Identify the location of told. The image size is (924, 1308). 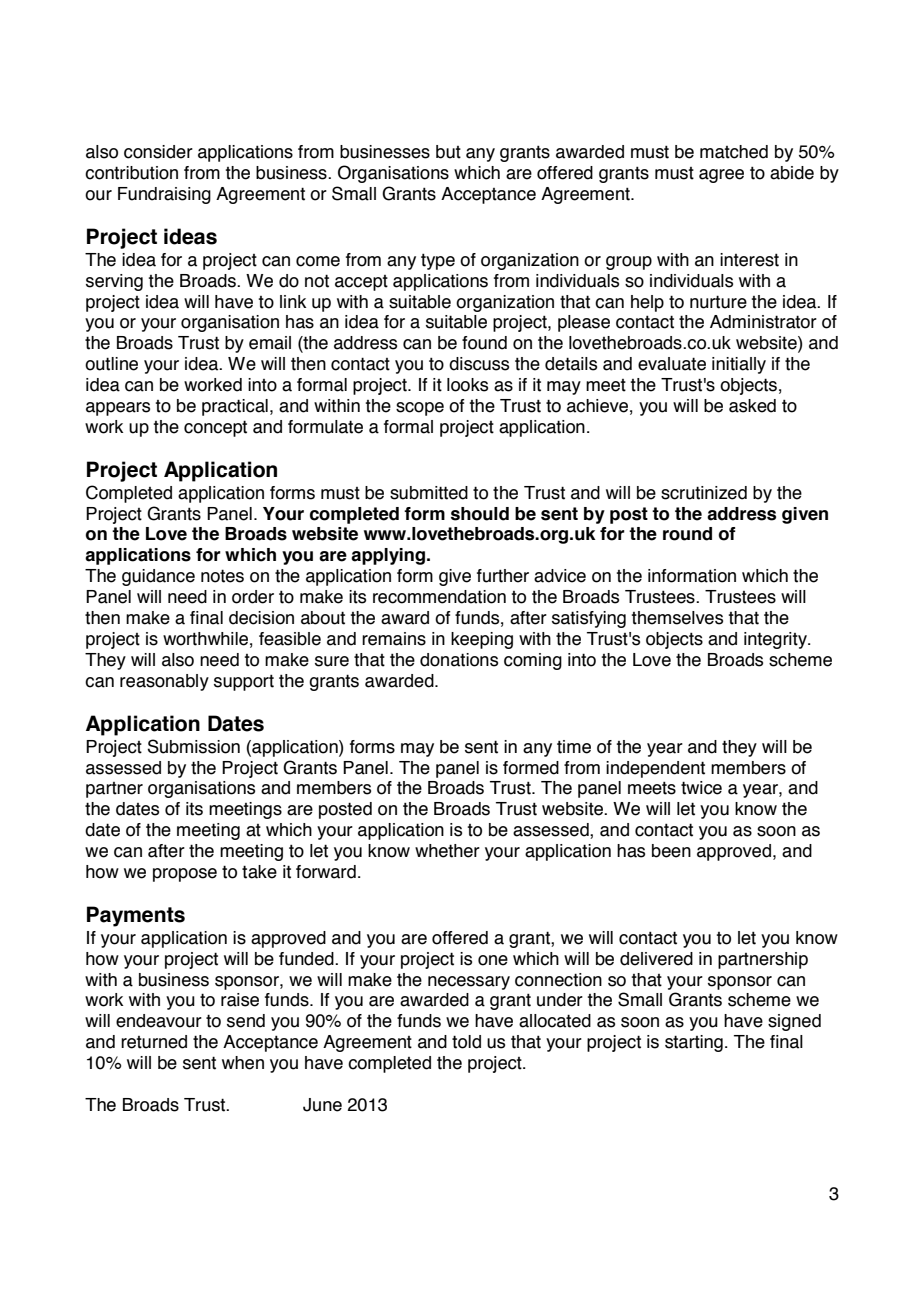
(466, 1042).
